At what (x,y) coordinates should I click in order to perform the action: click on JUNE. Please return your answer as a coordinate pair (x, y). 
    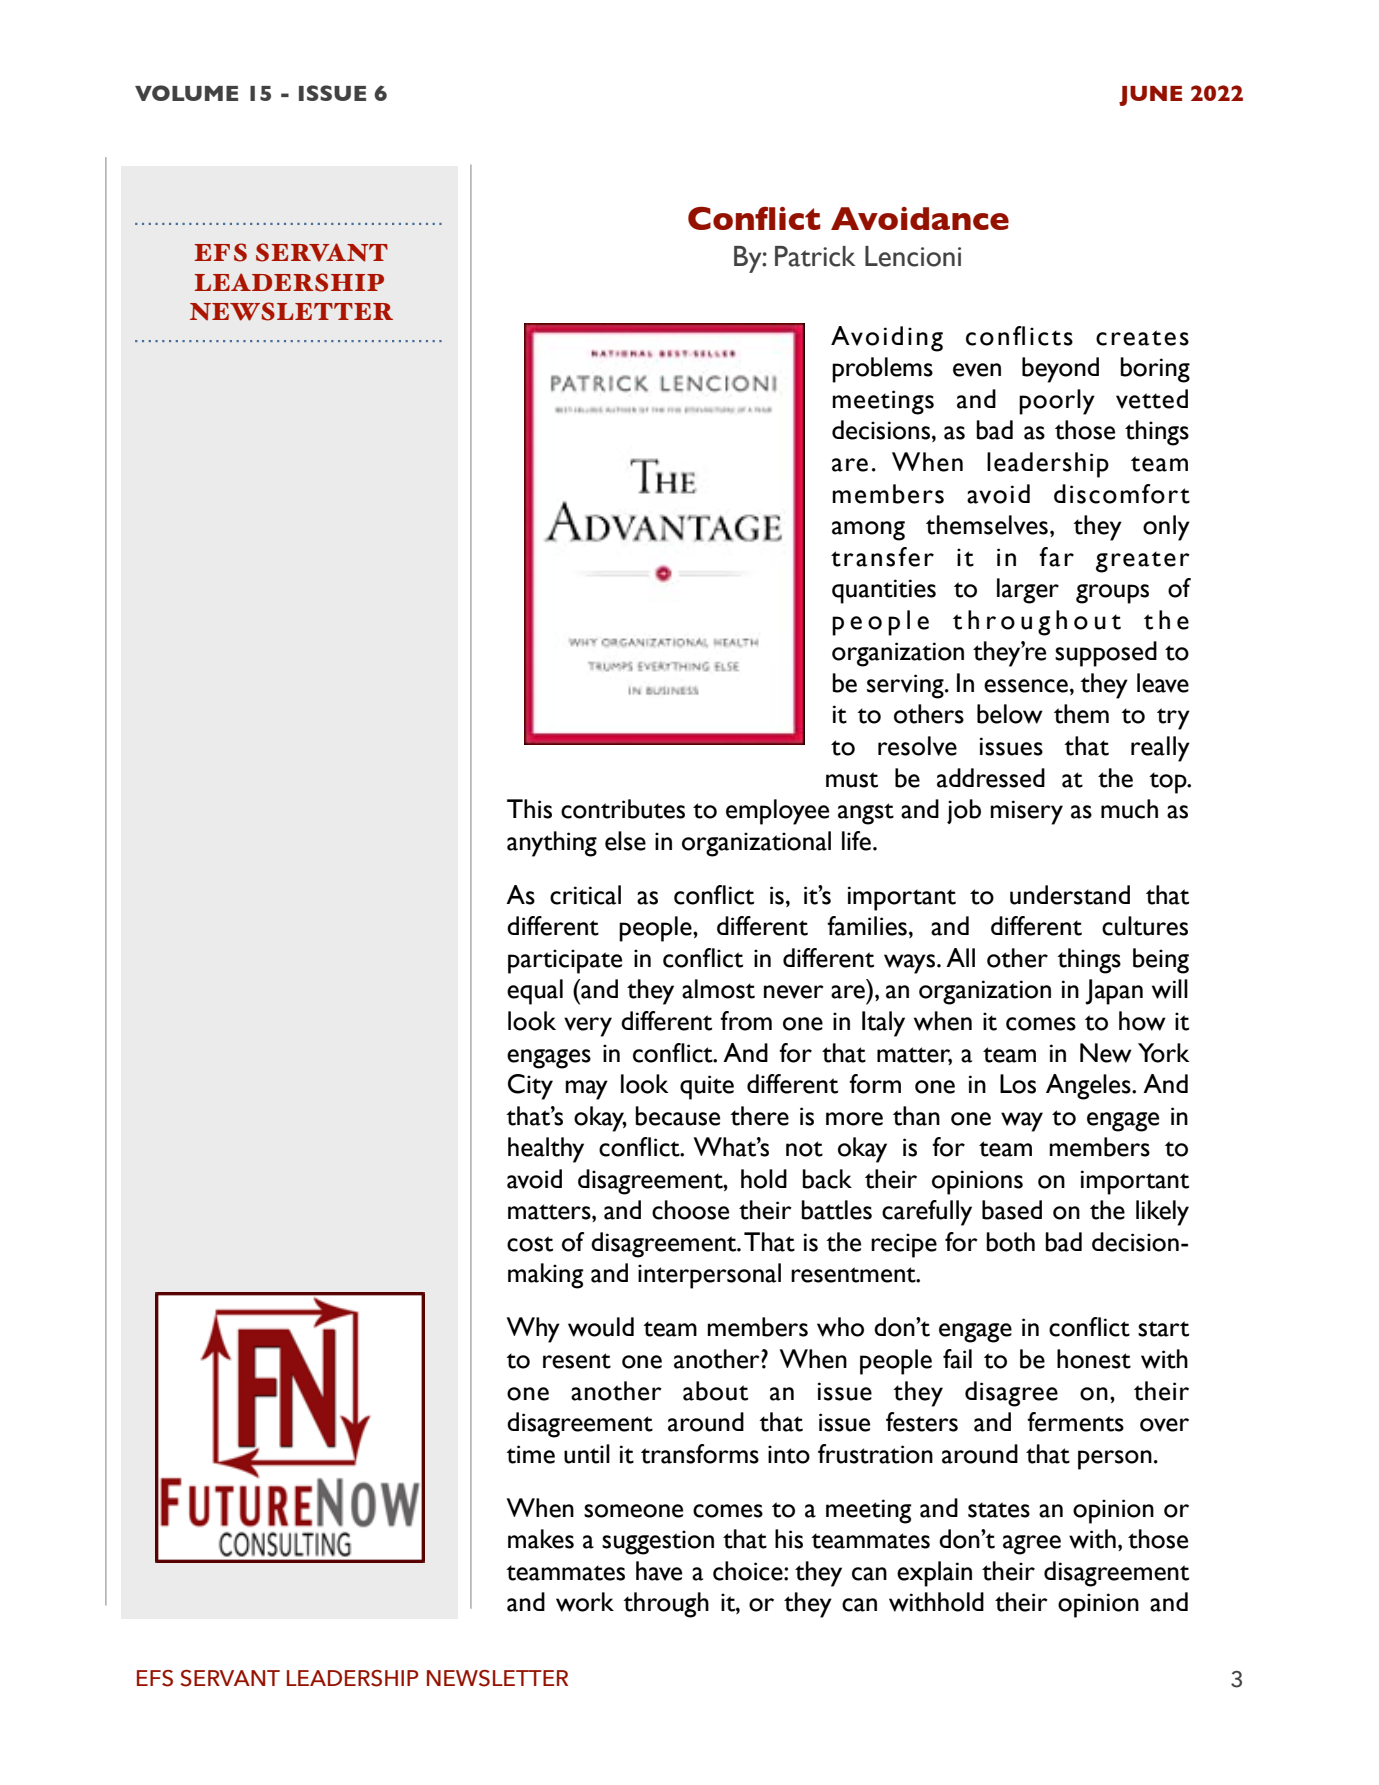
    Looking at the image, I should click on (1150, 96).
